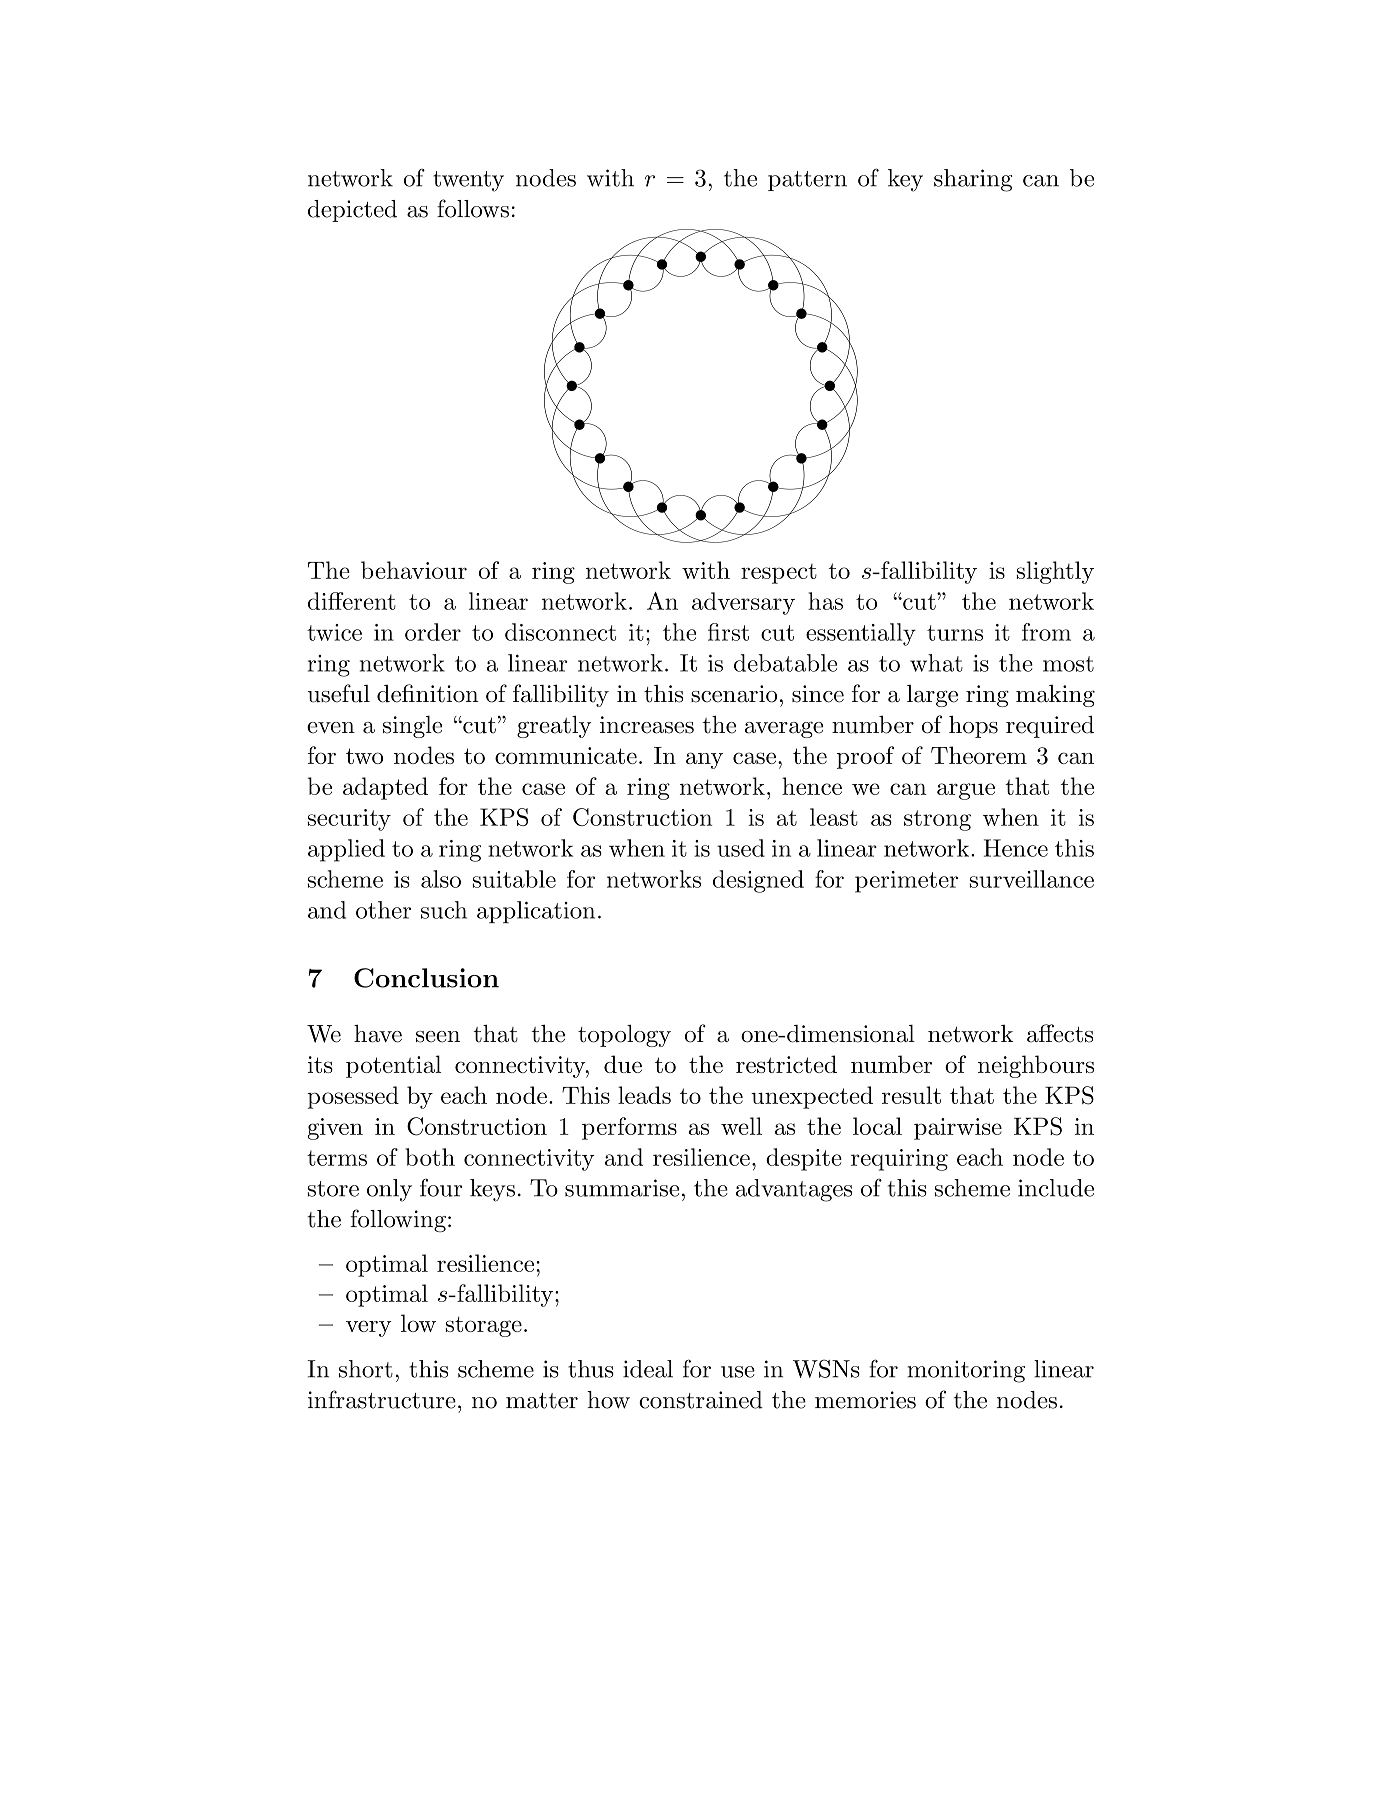 The width and height of the screenshot is (1394, 1805). What do you see at coordinates (966, 791) in the screenshot?
I see `argue` at bounding box center [966, 791].
